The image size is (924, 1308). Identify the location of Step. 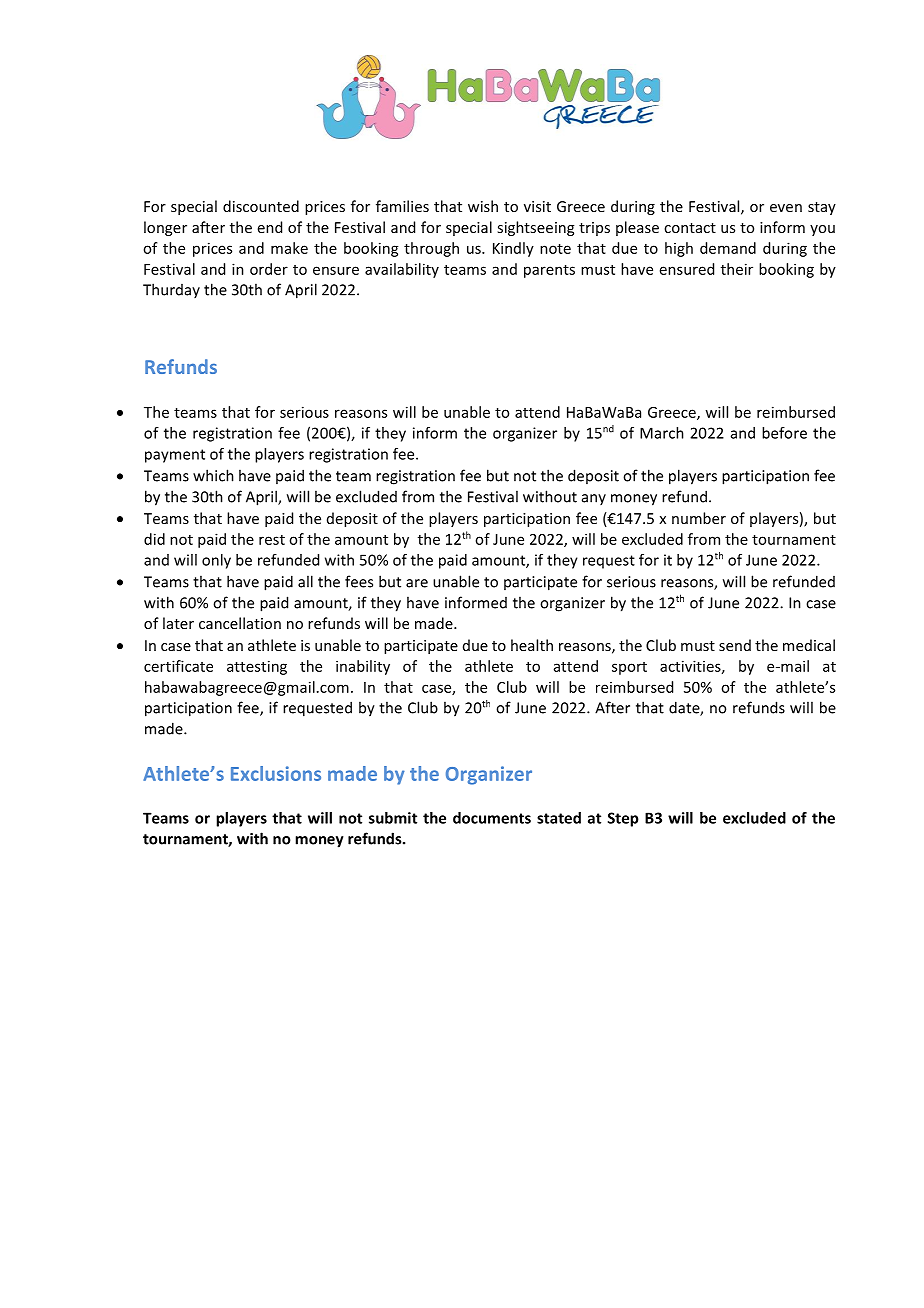
(623, 819).
